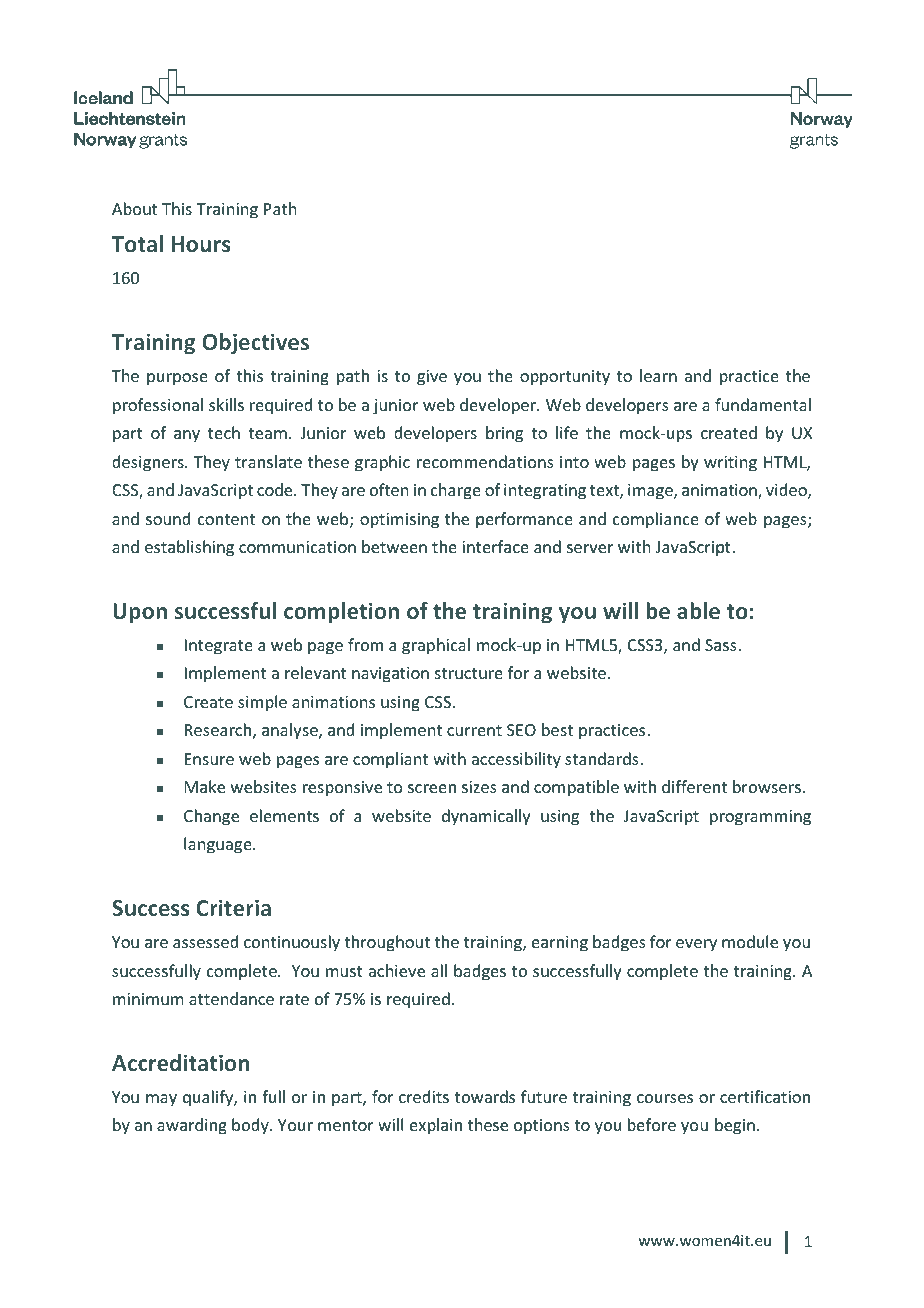  Describe the element at coordinates (201, 244) in the image. I see `Hours` at that location.
